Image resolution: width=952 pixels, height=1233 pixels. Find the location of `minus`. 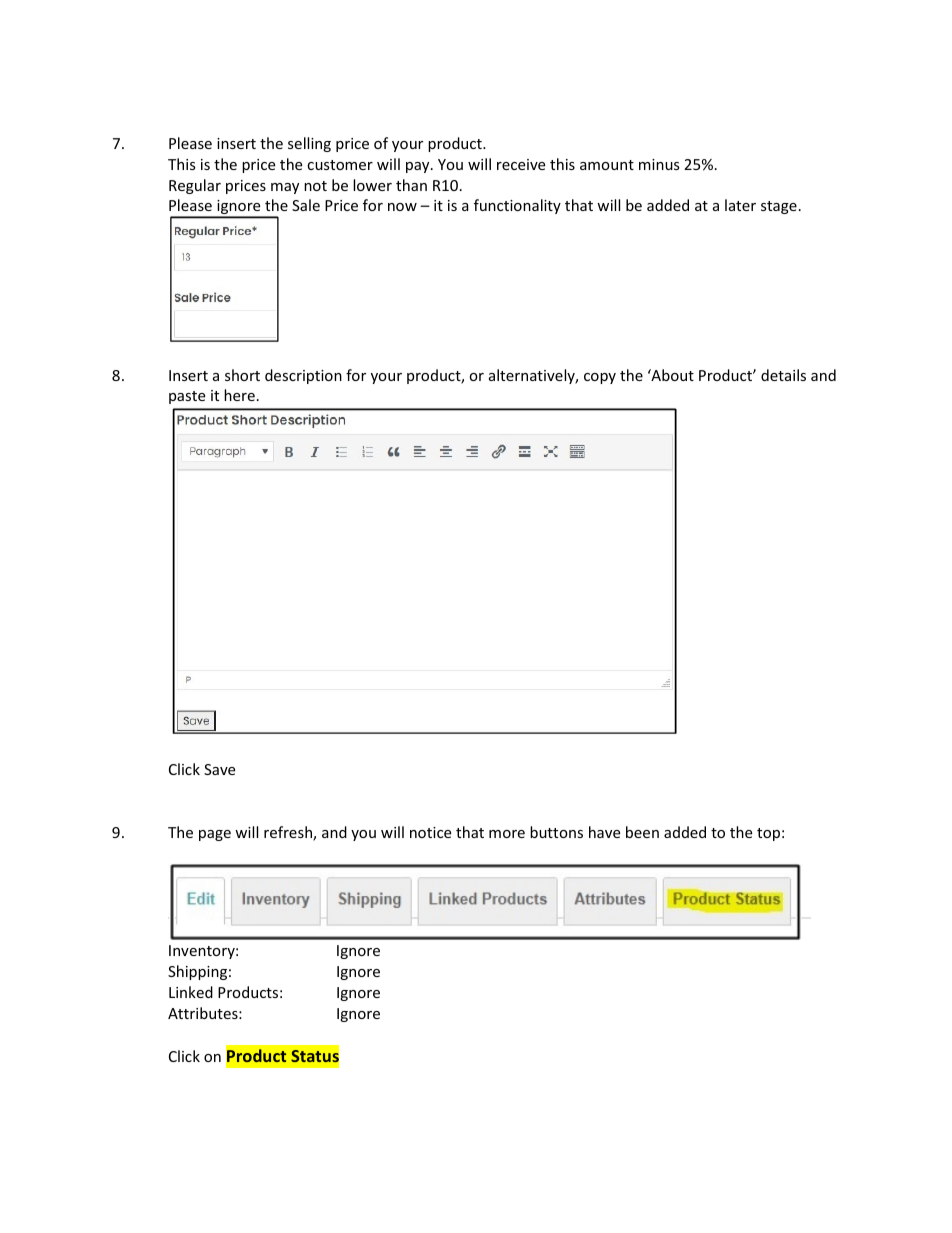

minus is located at coordinates (659, 164).
